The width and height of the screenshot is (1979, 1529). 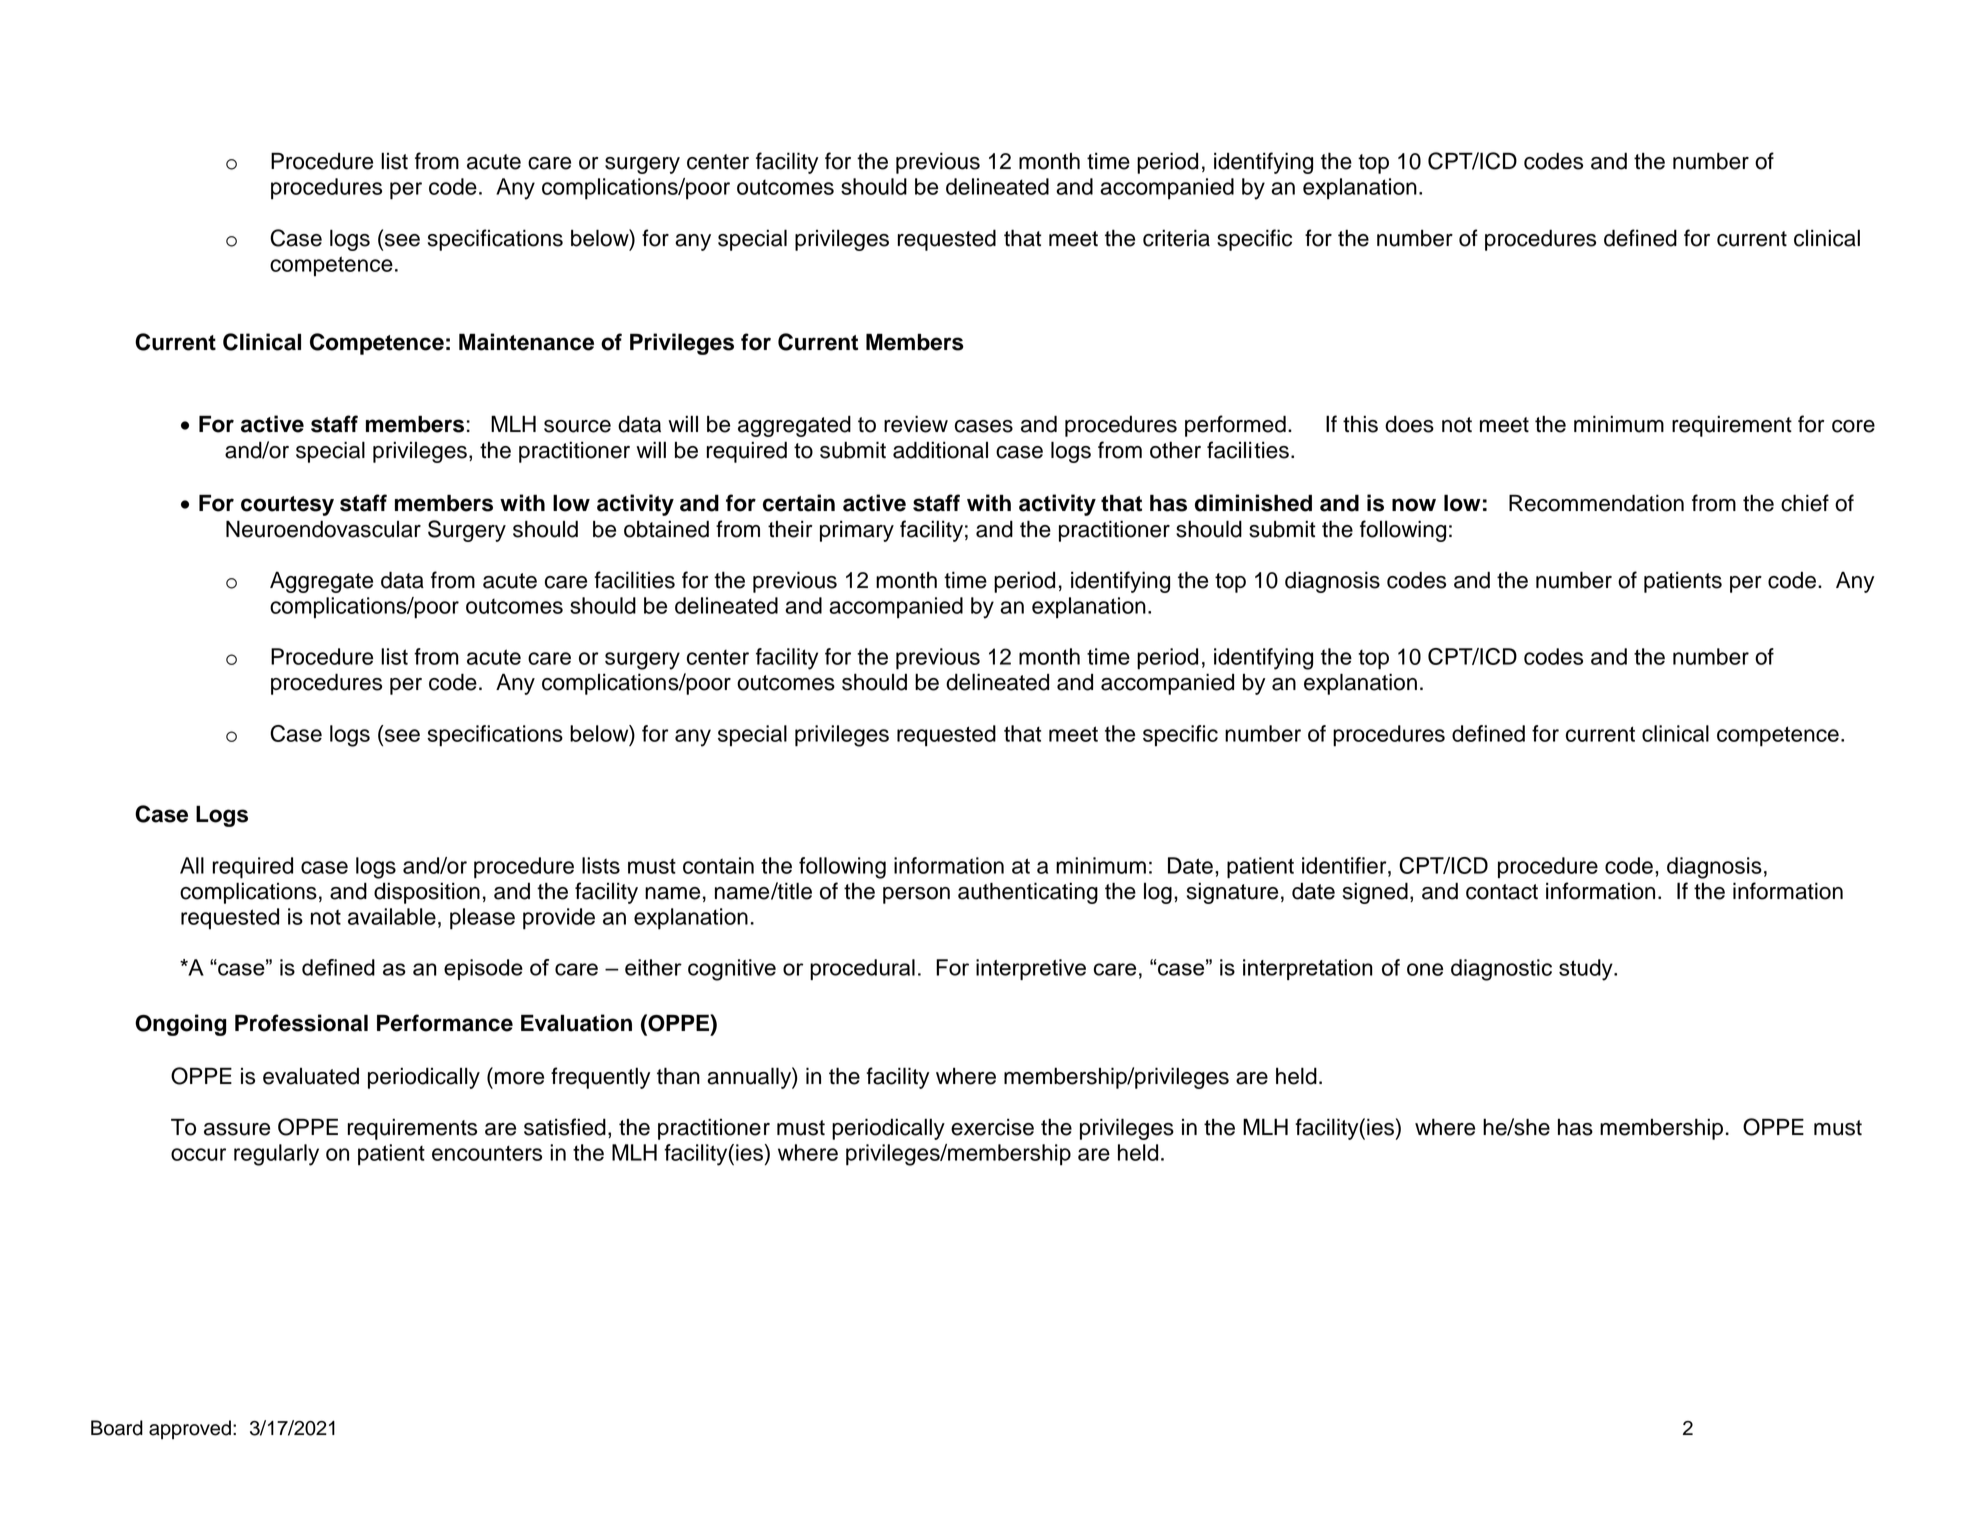 I want to click on disposition, so click(x=427, y=893).
